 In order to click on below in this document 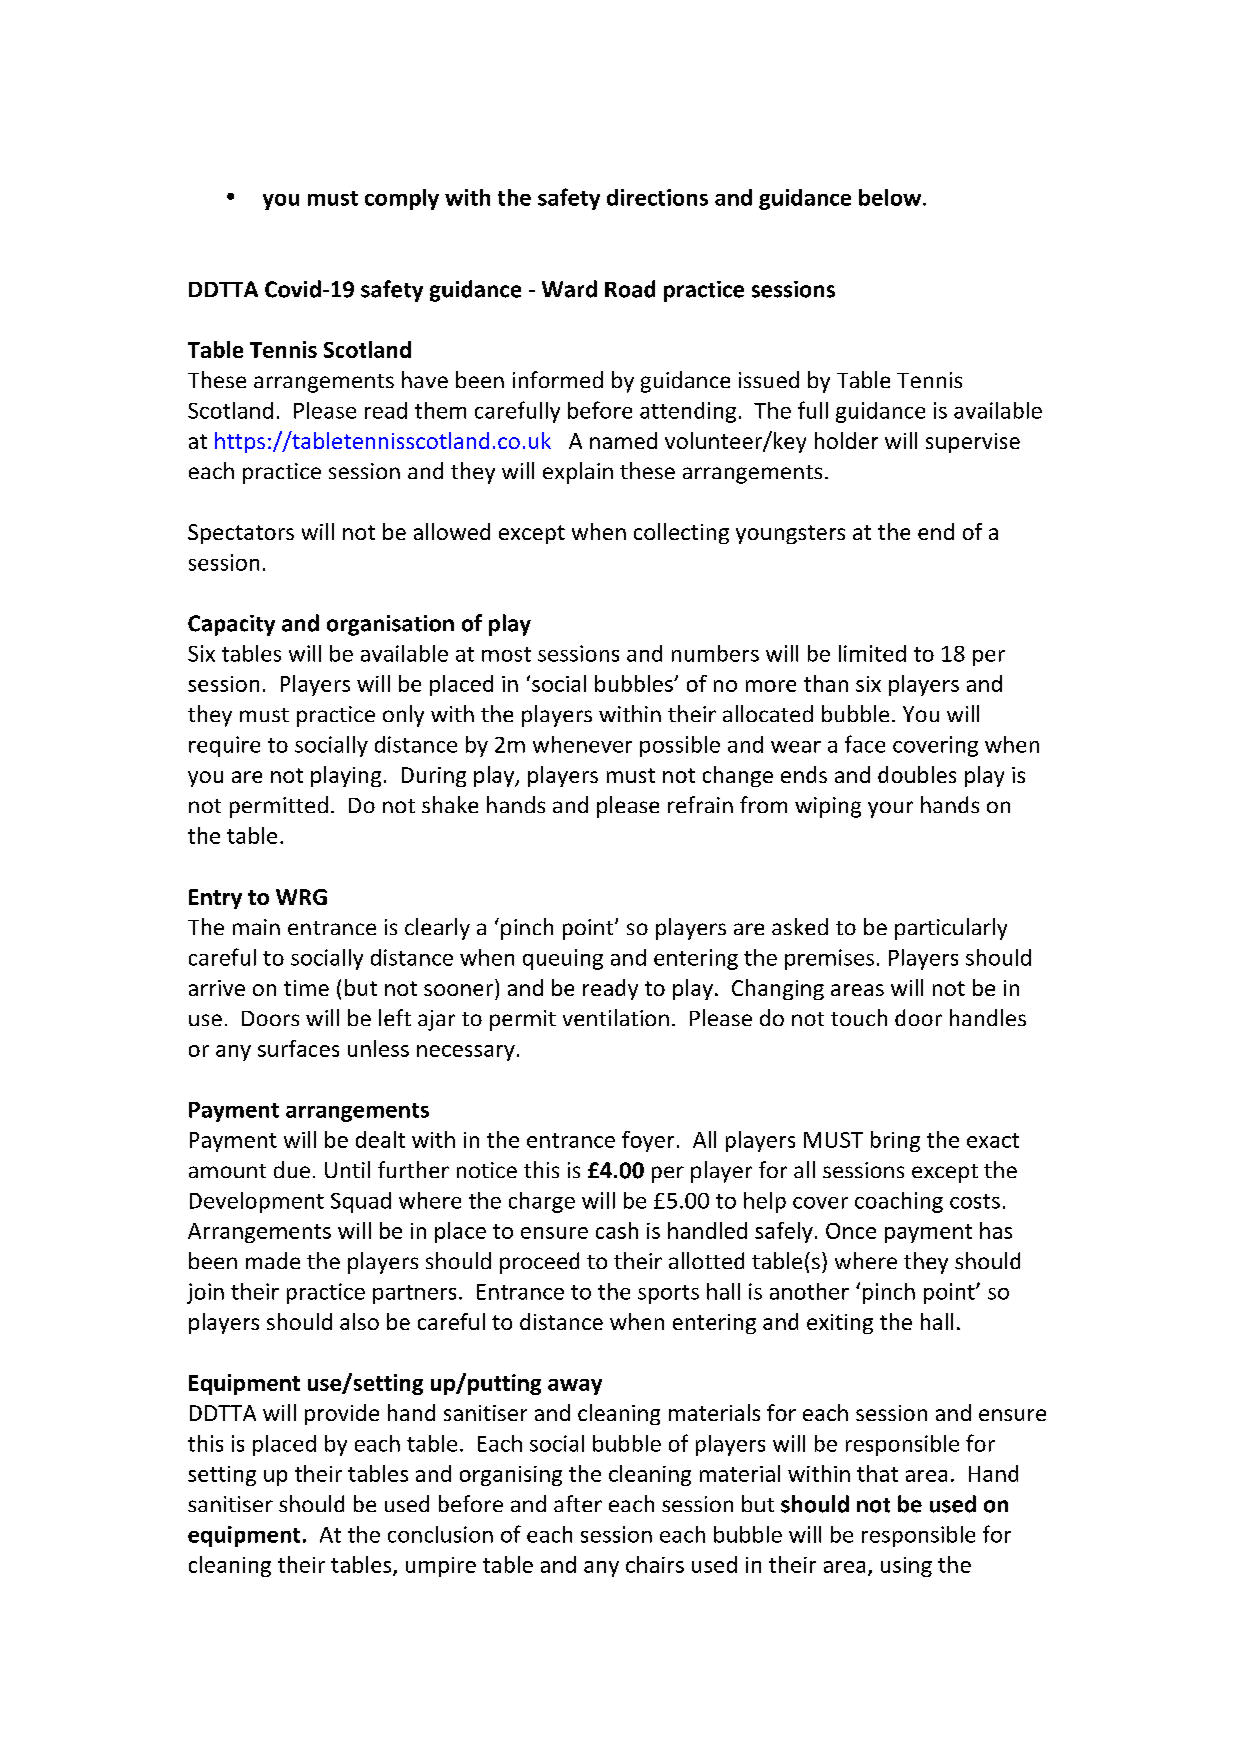, I will do `click(891, 197)`.
